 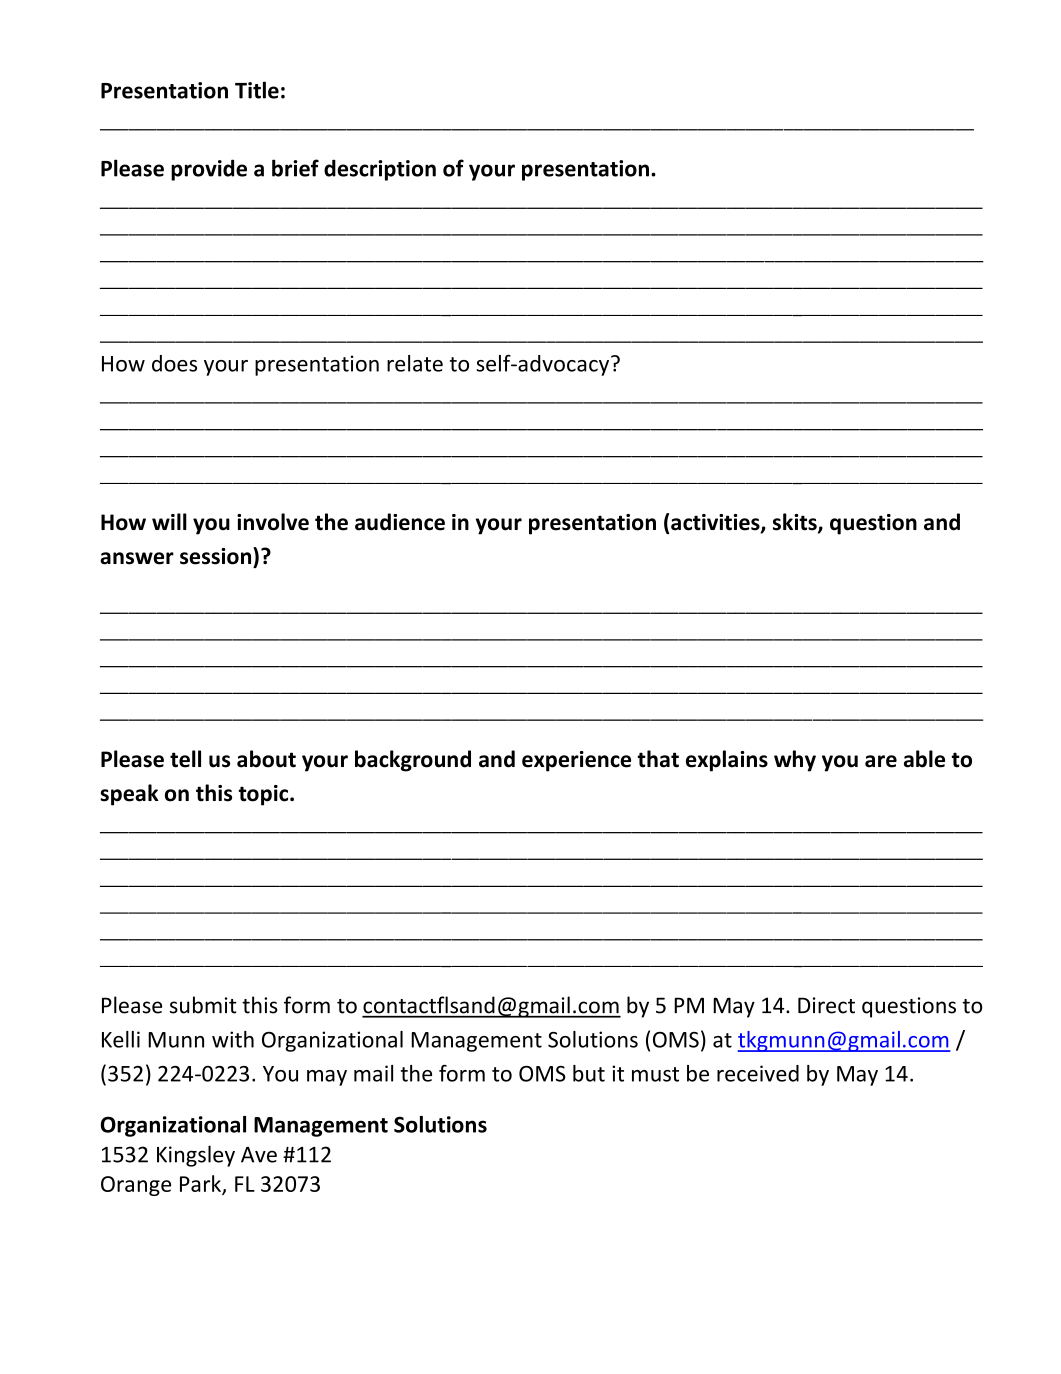 I want to click on description, so click(x=380, y=170).
